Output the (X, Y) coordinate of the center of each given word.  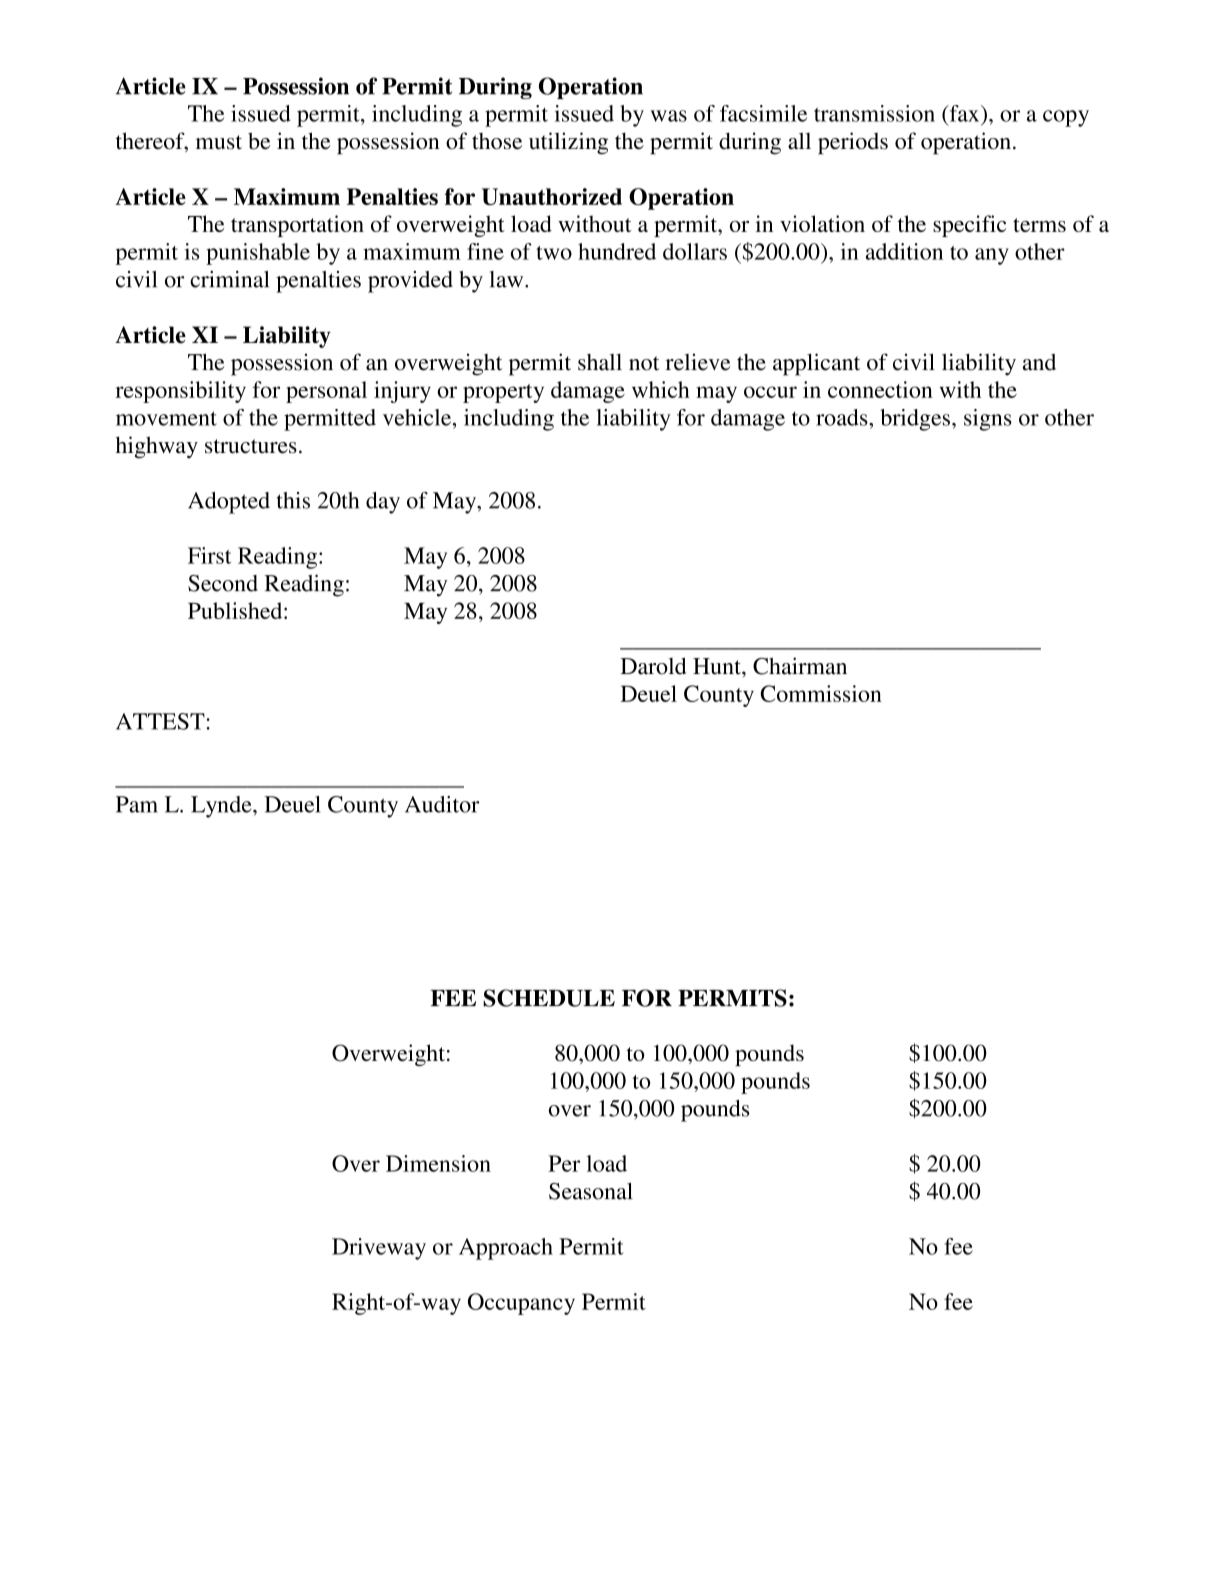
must (219, 142)
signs (988, 420)
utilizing (568, 143)
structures (251, 446)
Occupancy (521, 1304)
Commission (821, 693)
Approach (506, 1249)
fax (964, 113)
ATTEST (160, 721)
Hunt (718, 666)
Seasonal (591, 1191)
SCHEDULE (549, 998)
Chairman (800, 666)
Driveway (379, 1249)
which (661, 389)
